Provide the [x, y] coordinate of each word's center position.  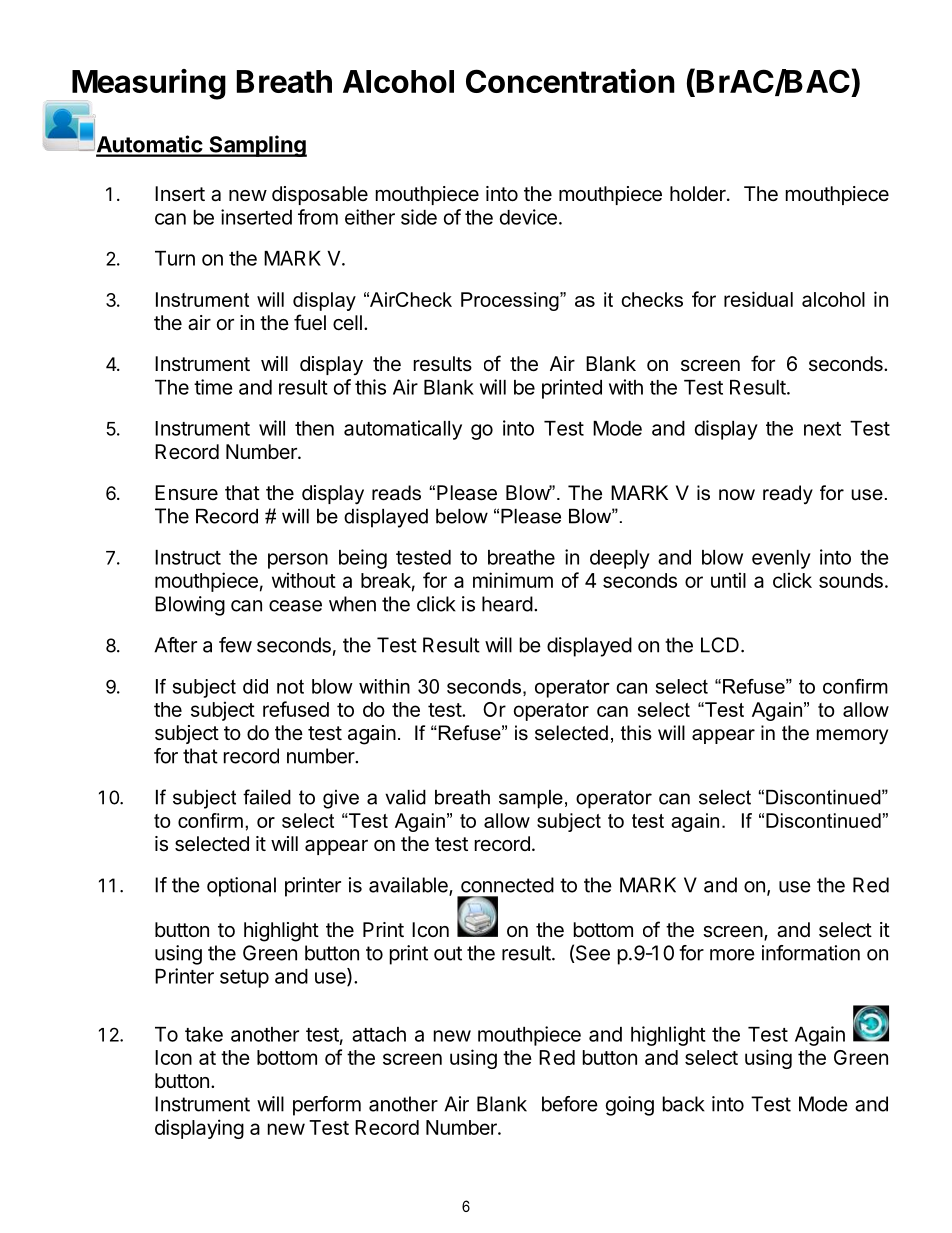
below [462, 516]
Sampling [257, 146]
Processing [511, 301]
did [255, 686]
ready [788, 495]
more [732, 955]
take [204, 1034]
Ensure [186, 492]
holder [699, 194]
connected [507, 885]
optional [241, 887]
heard [507, 604]
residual [758, 299]
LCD [720, 645]
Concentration [570, 81]
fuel [310, 322]
